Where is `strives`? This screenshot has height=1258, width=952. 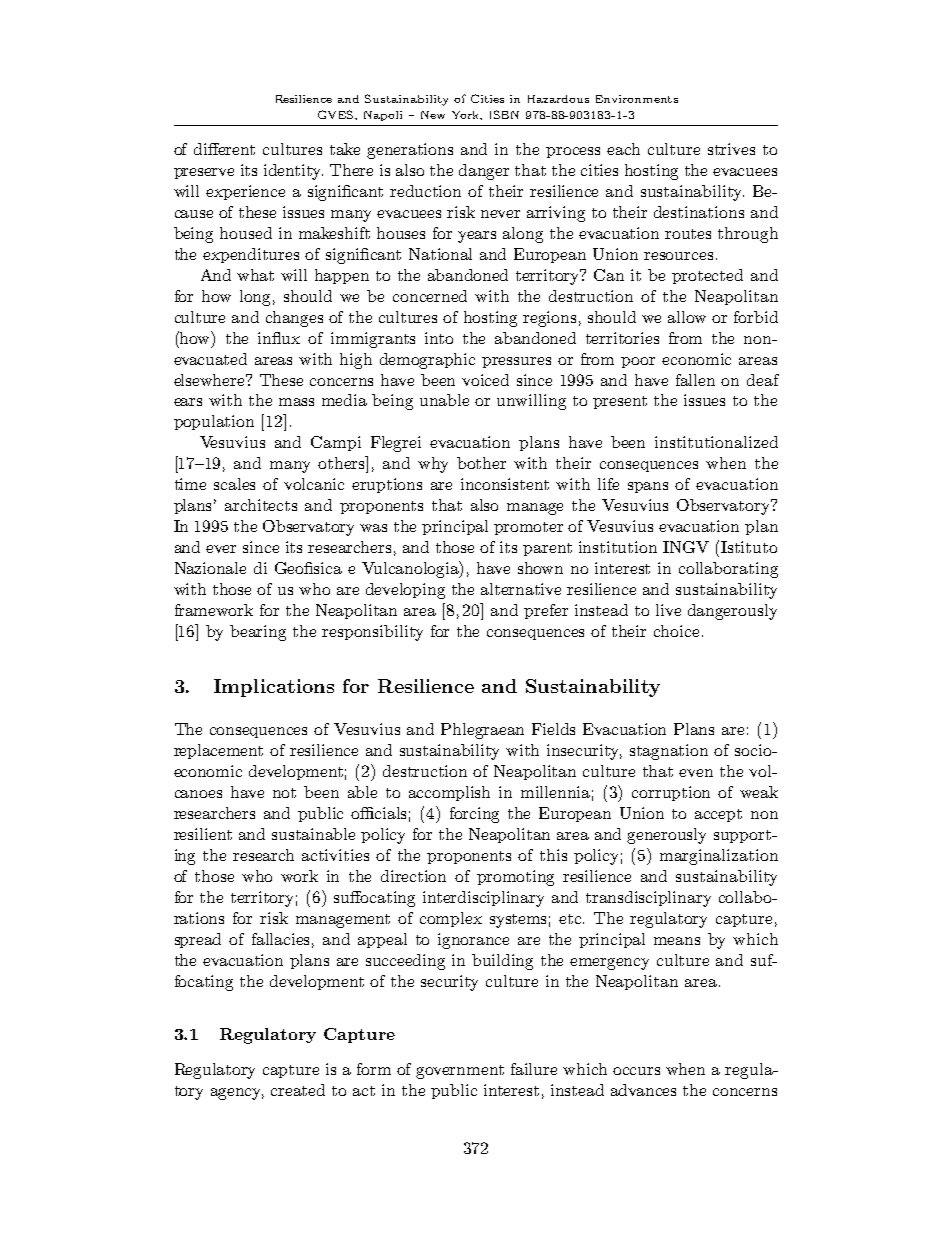 strives is located at coordinates (731, 149).
